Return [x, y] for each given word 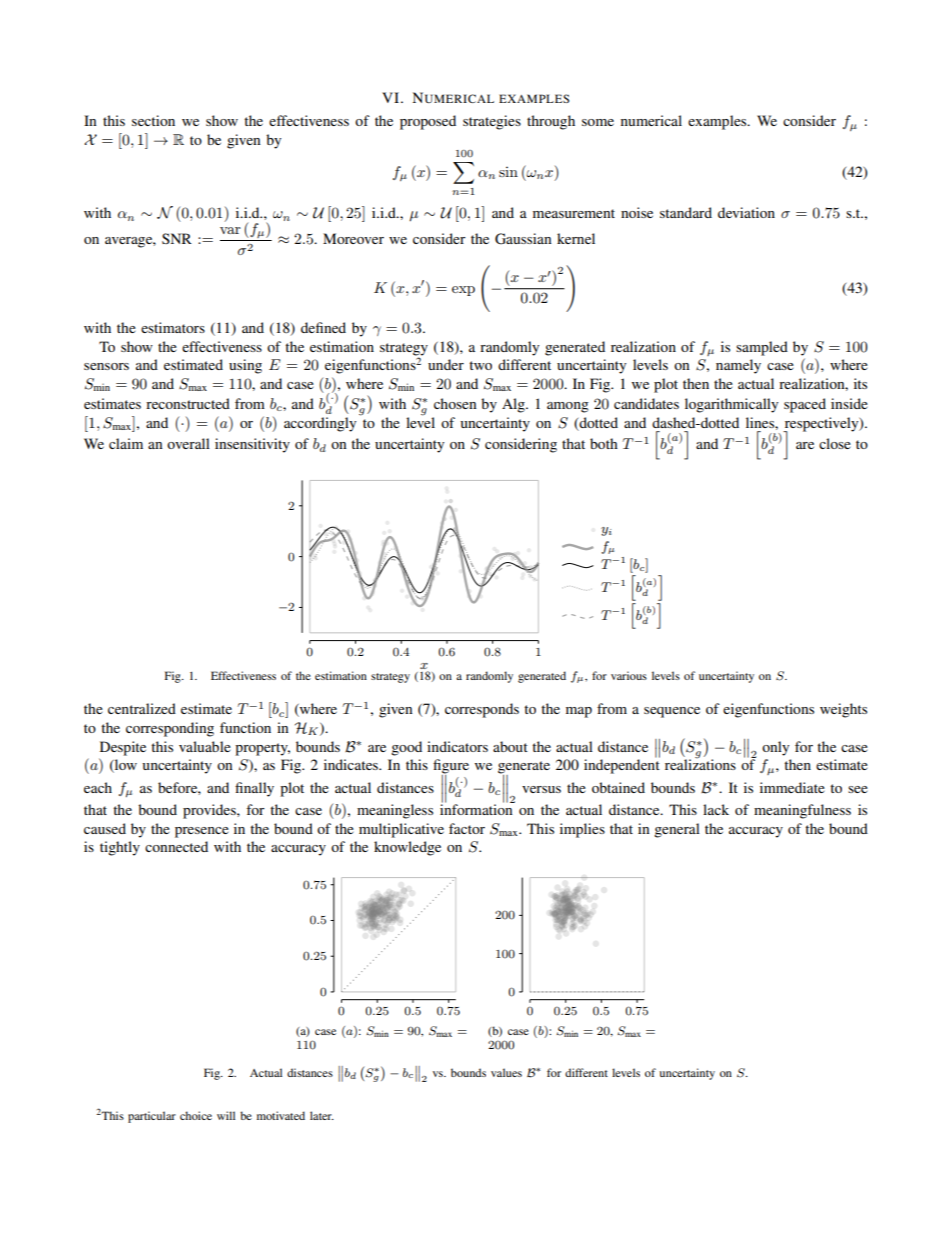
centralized [142, 708]
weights [843, 710]
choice [196, 1115]
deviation [746, 212]
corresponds [482, 710]
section [153, 120]
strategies [492, 122]
